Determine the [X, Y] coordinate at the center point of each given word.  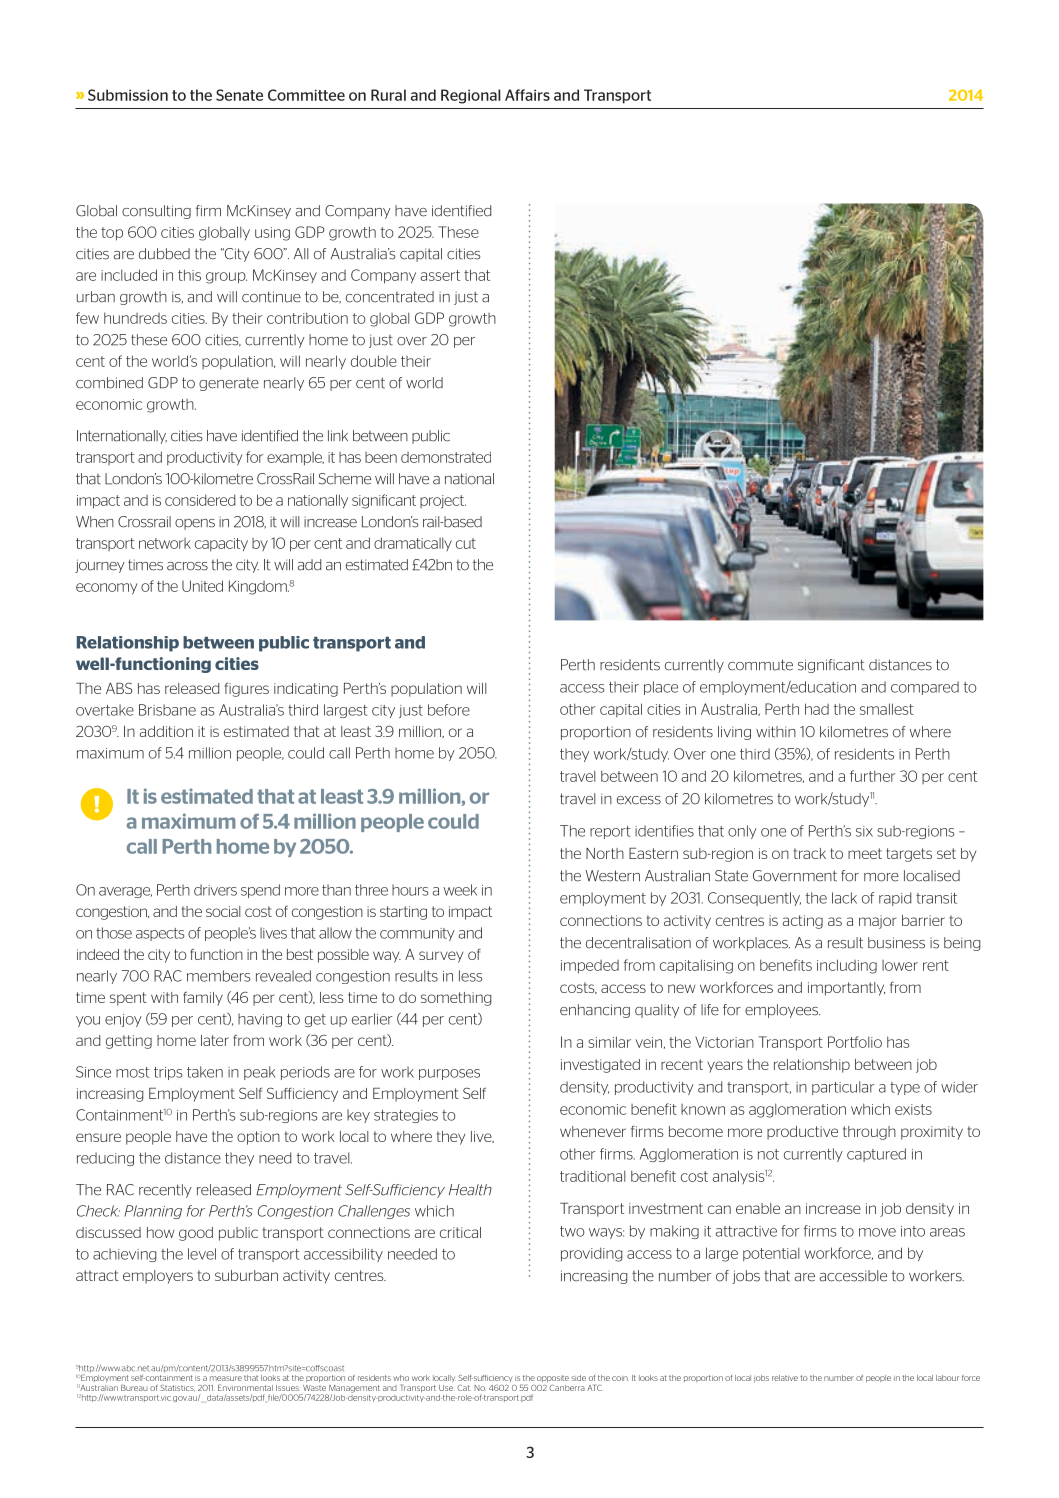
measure [226, 1378]
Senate [239, 95]
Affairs [527, 95]
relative [785, 1378]
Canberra [567, 1387]
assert [440, 275]
